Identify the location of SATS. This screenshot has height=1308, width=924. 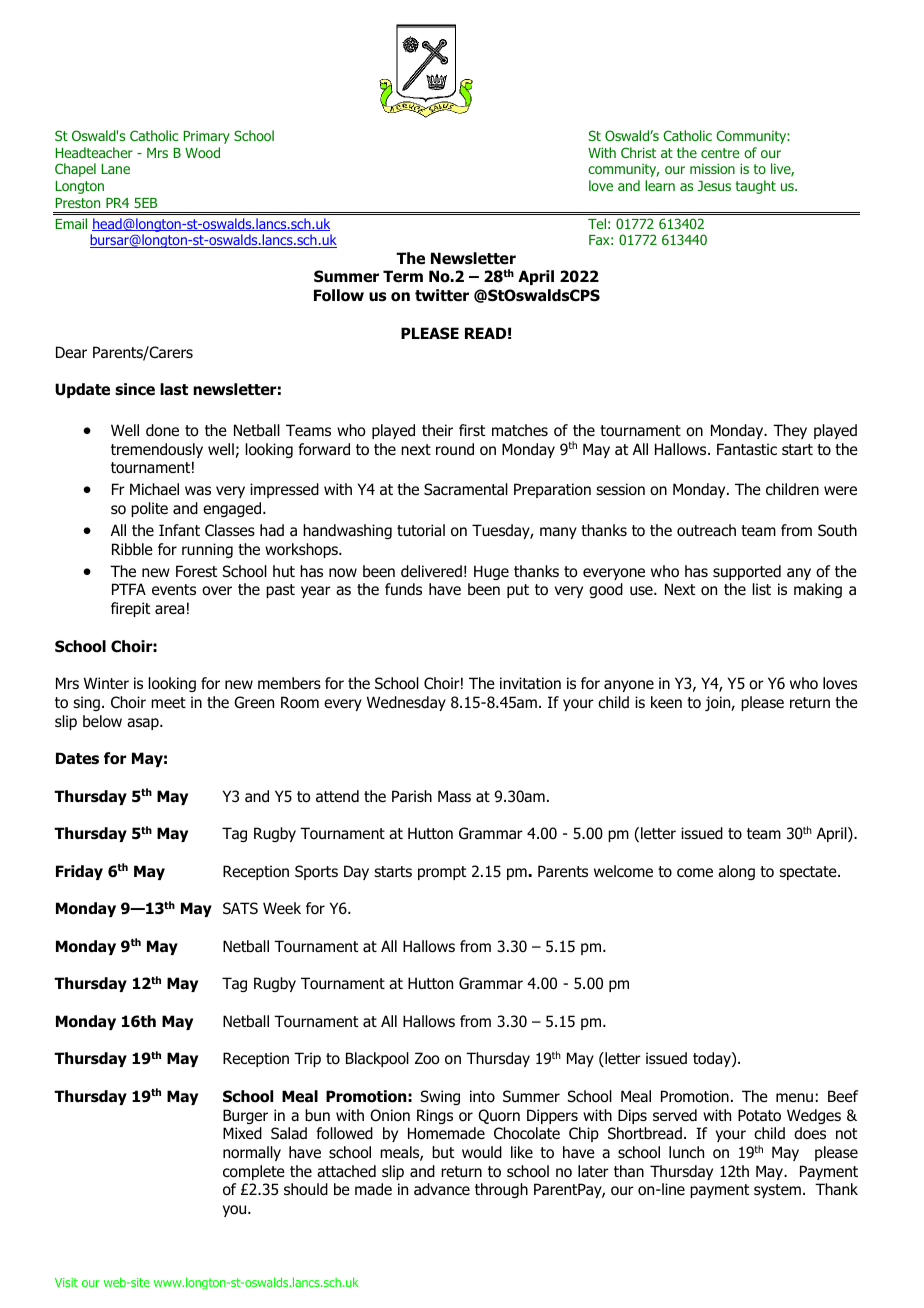
(240, 908).
